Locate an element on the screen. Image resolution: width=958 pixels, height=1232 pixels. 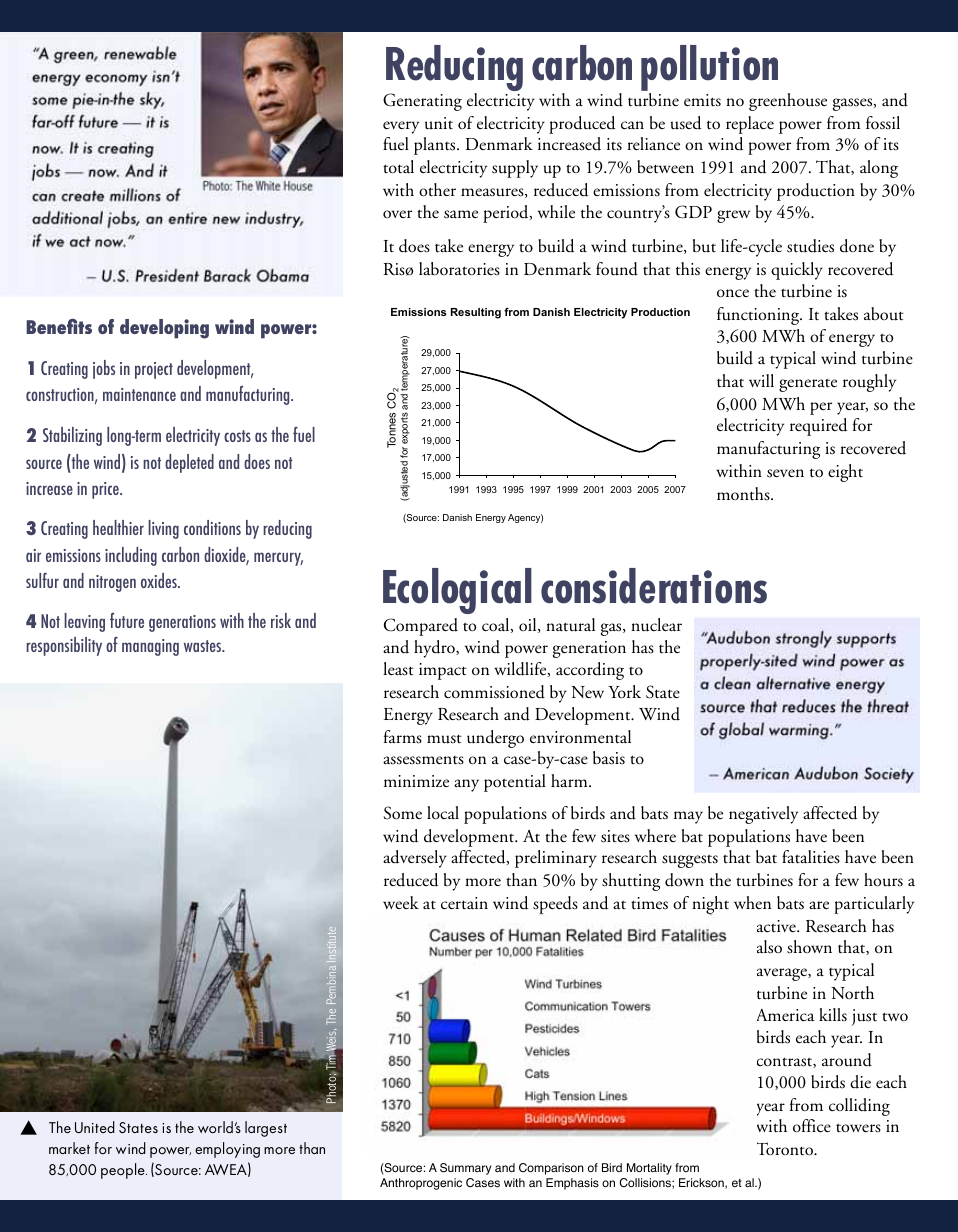
Toronto is located at coordinates (786, 1149).
